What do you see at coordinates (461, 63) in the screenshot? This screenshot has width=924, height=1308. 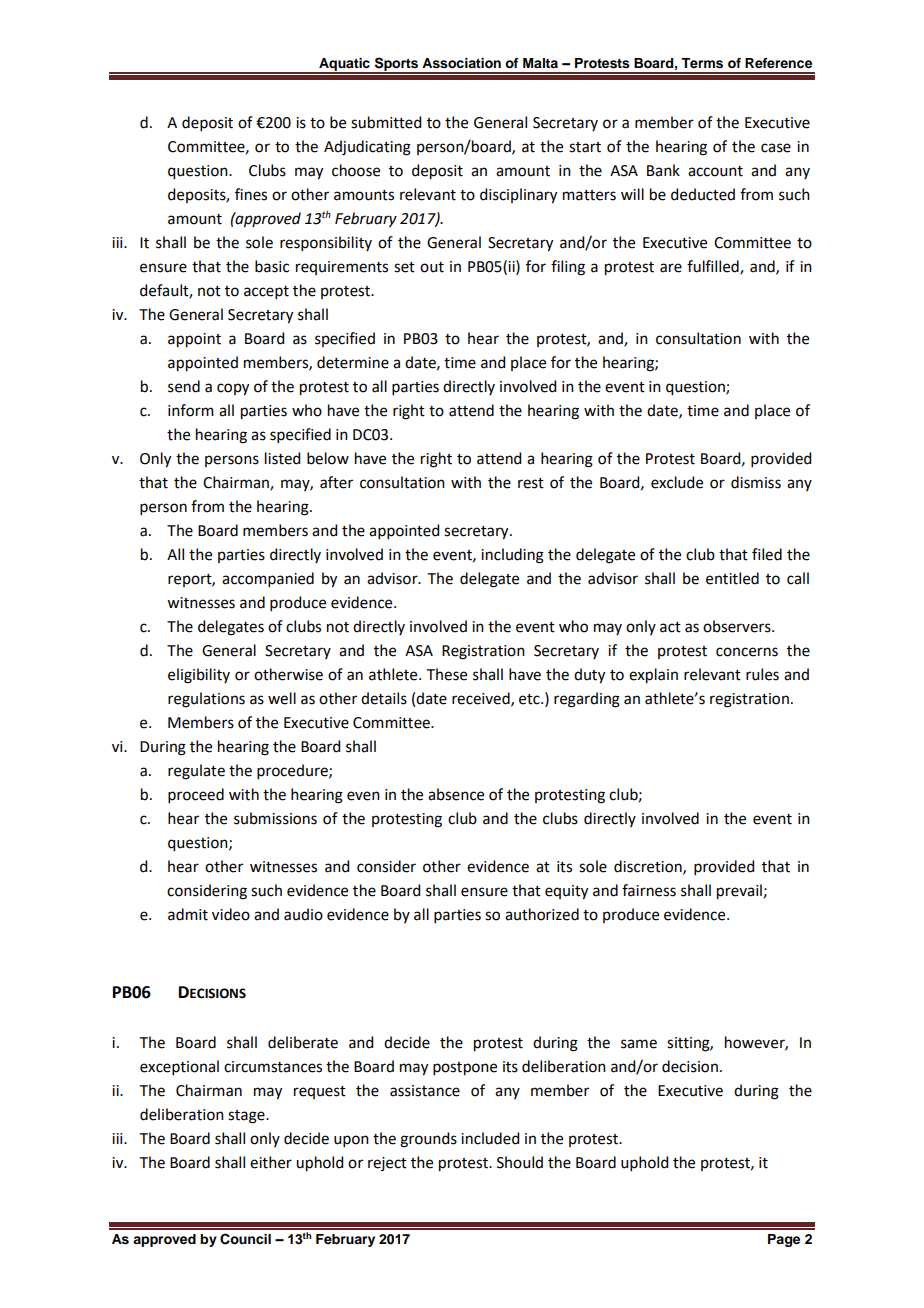 I see `Association` at bounding box center [461, 63].
